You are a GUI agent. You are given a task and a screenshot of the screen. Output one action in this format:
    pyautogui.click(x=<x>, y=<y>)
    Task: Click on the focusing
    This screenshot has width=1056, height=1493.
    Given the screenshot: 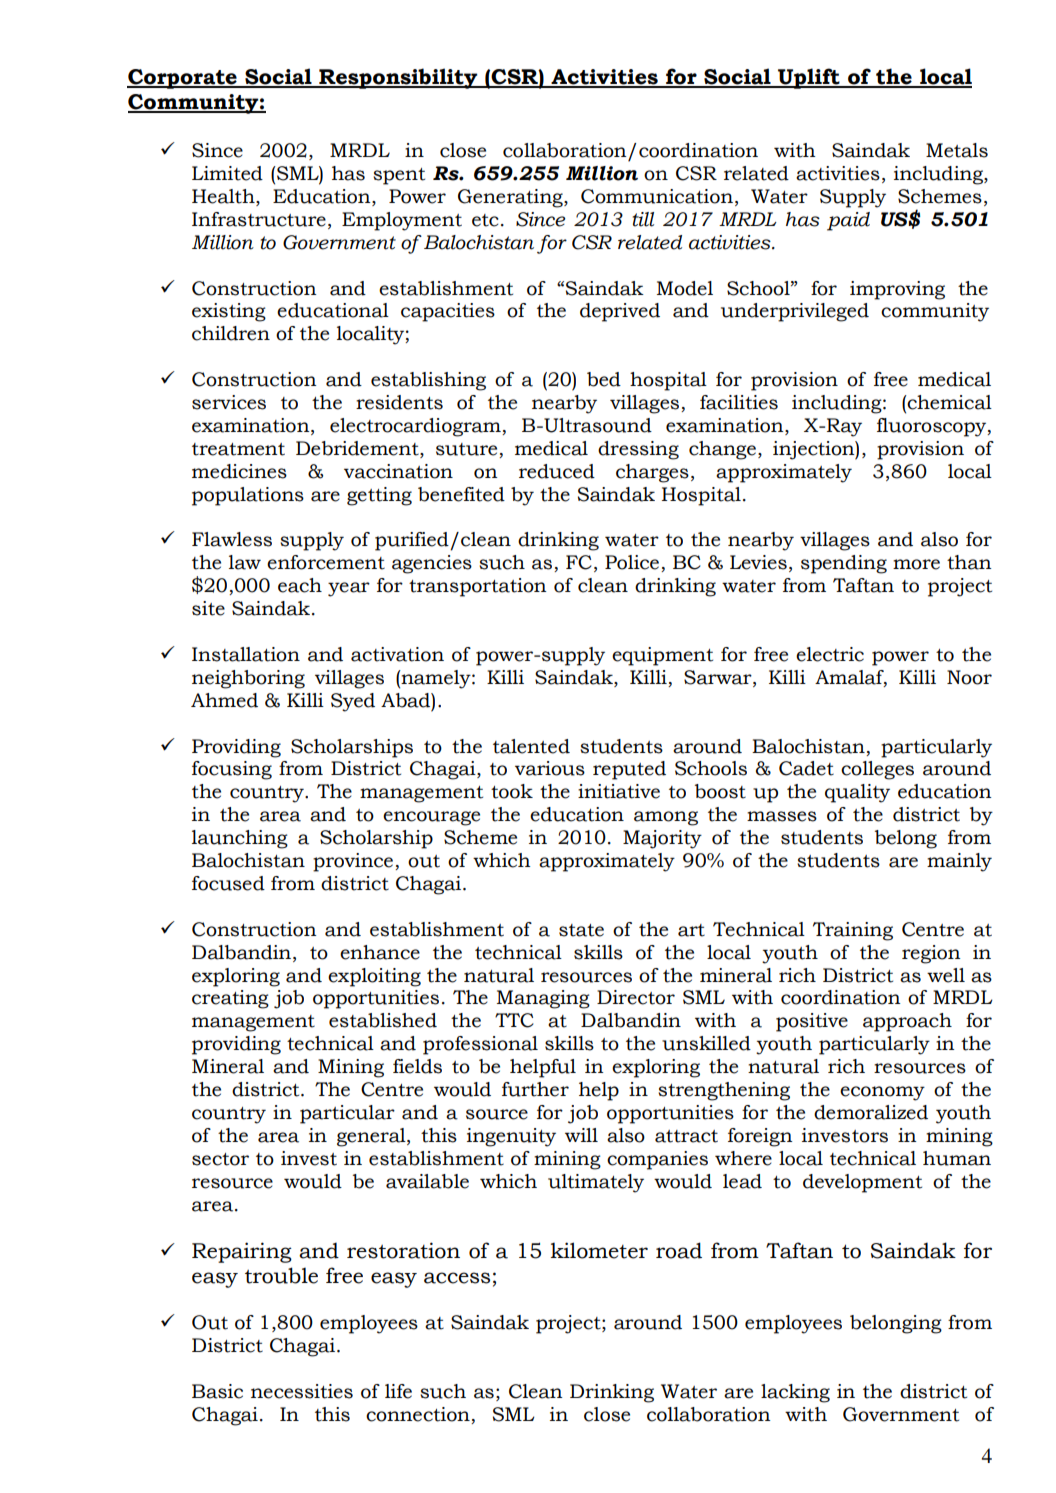 What is the action you would take?
    pyautogui.click(x=232, y=770)
